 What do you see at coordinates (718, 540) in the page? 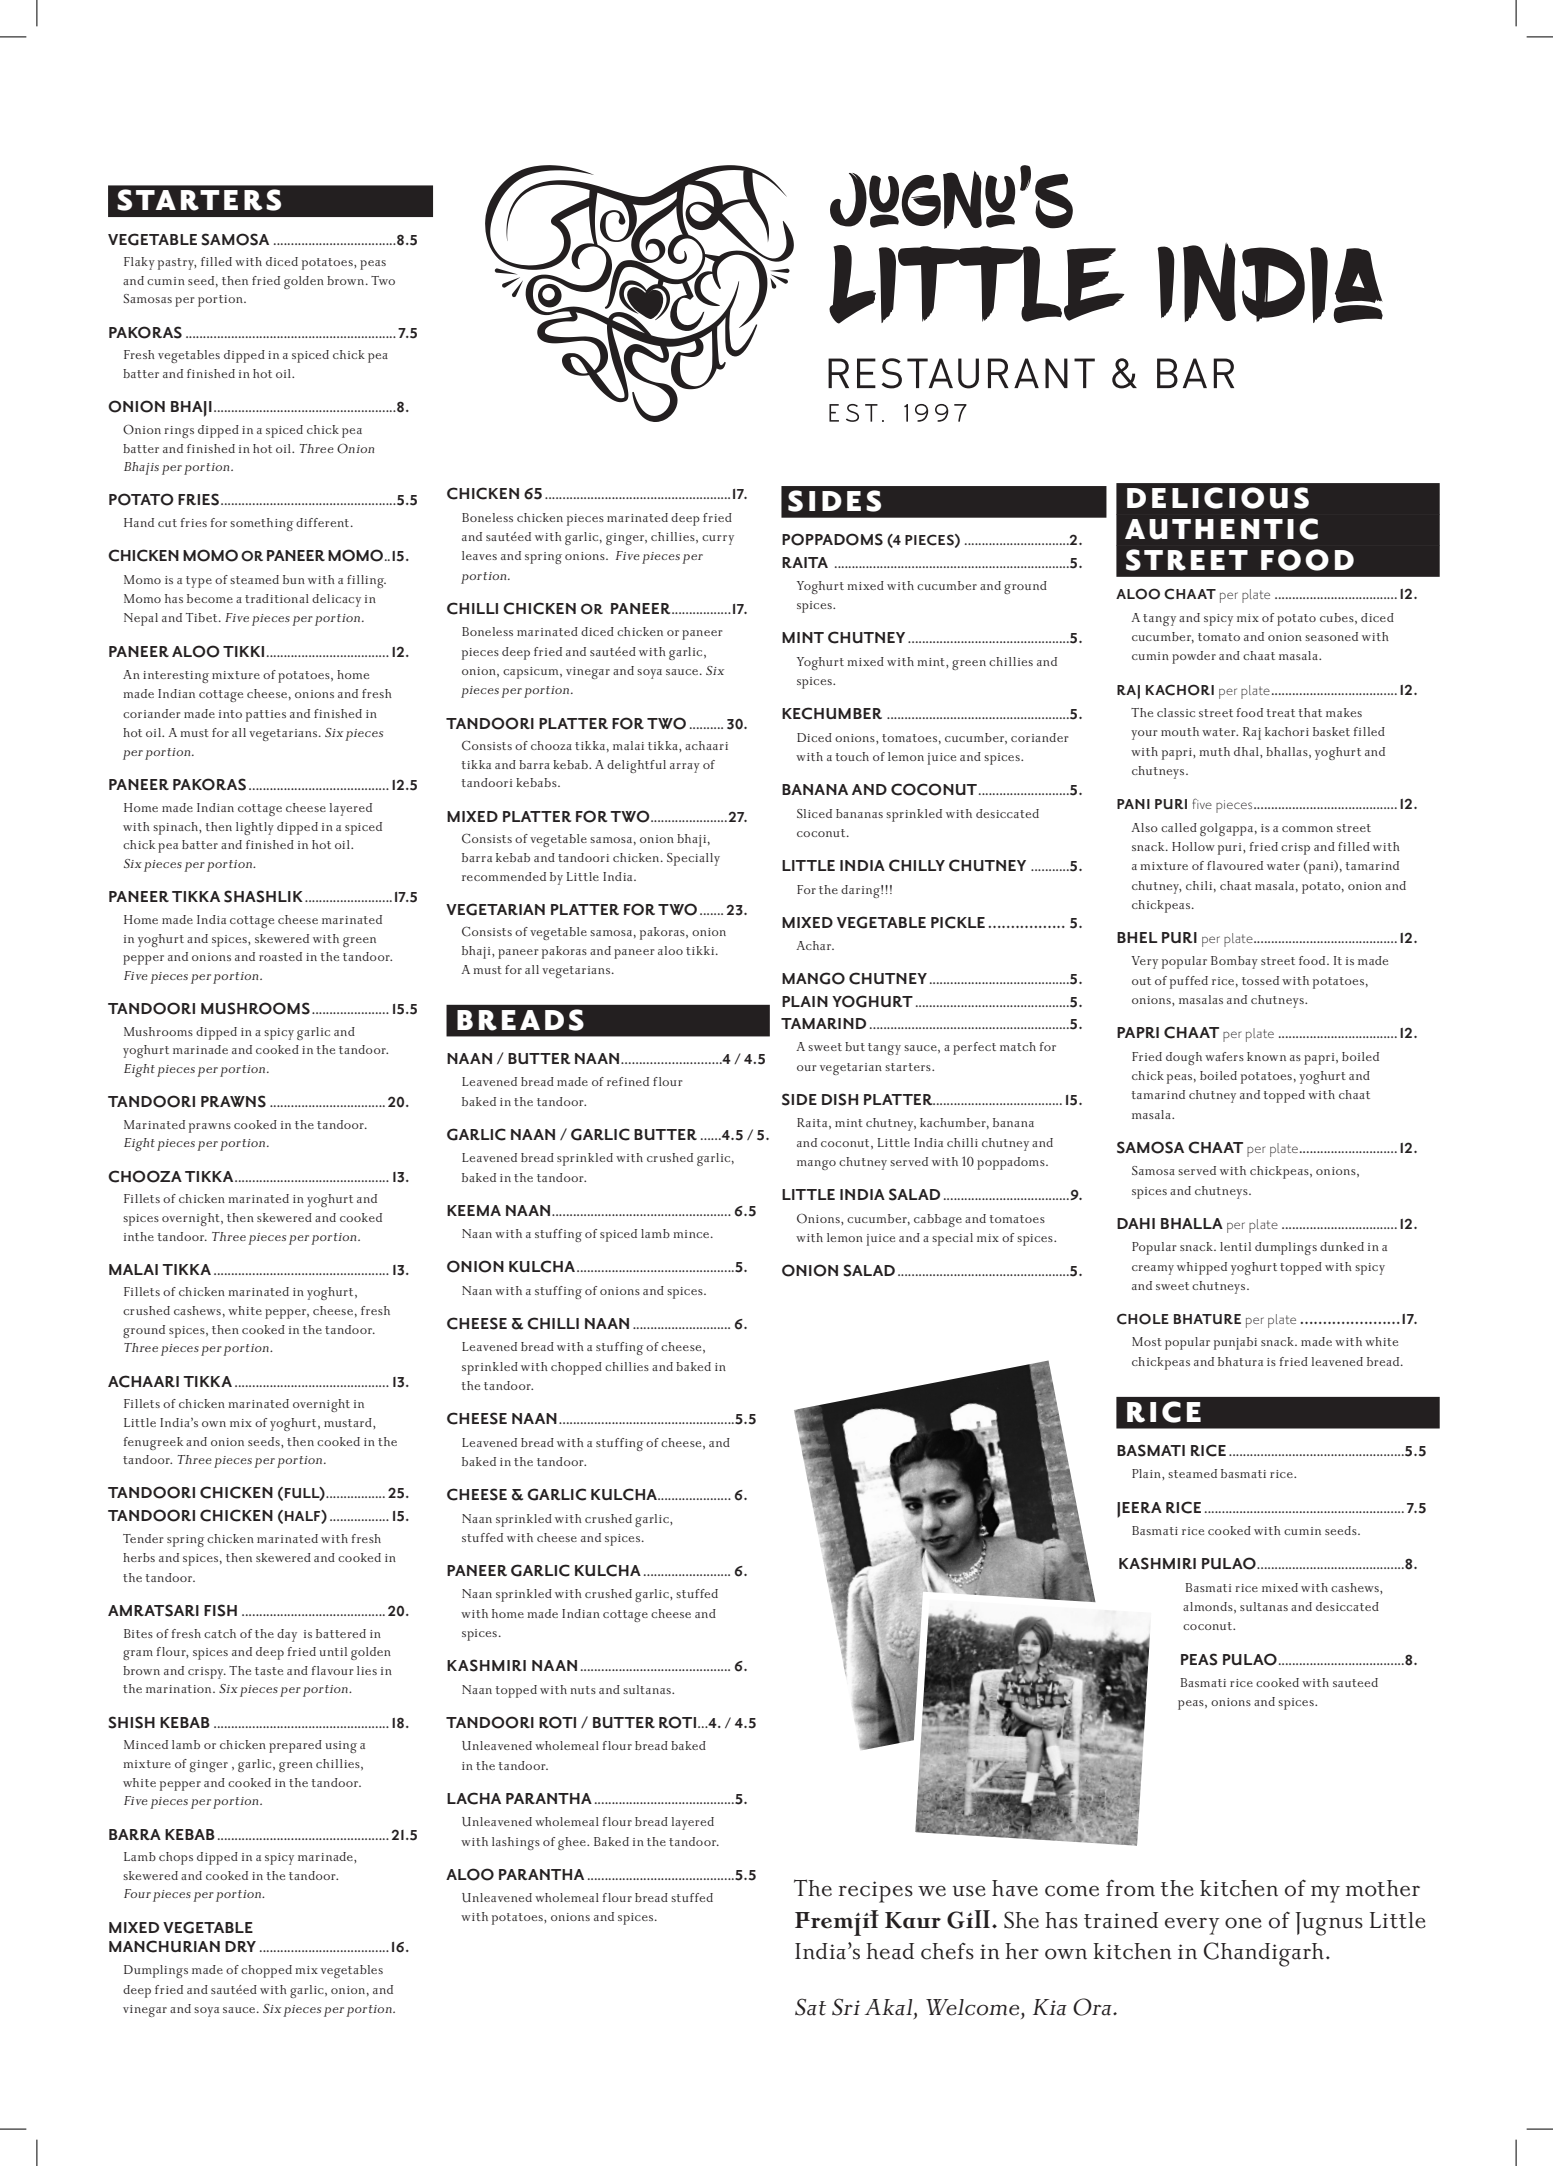
I see `curry` at bounding box center [718, 540].
